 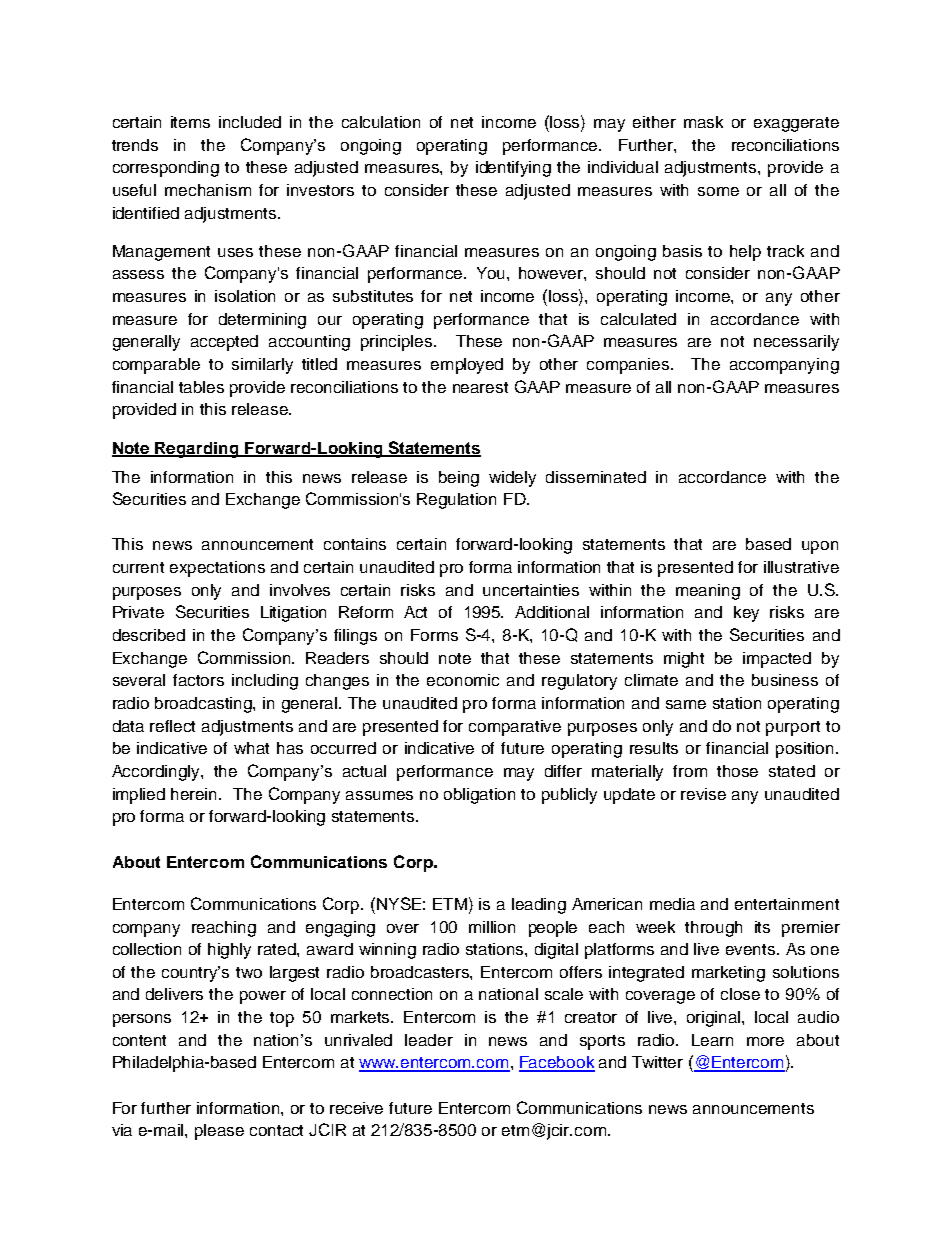 I want to click on leading, so click(x=539, y=906).
